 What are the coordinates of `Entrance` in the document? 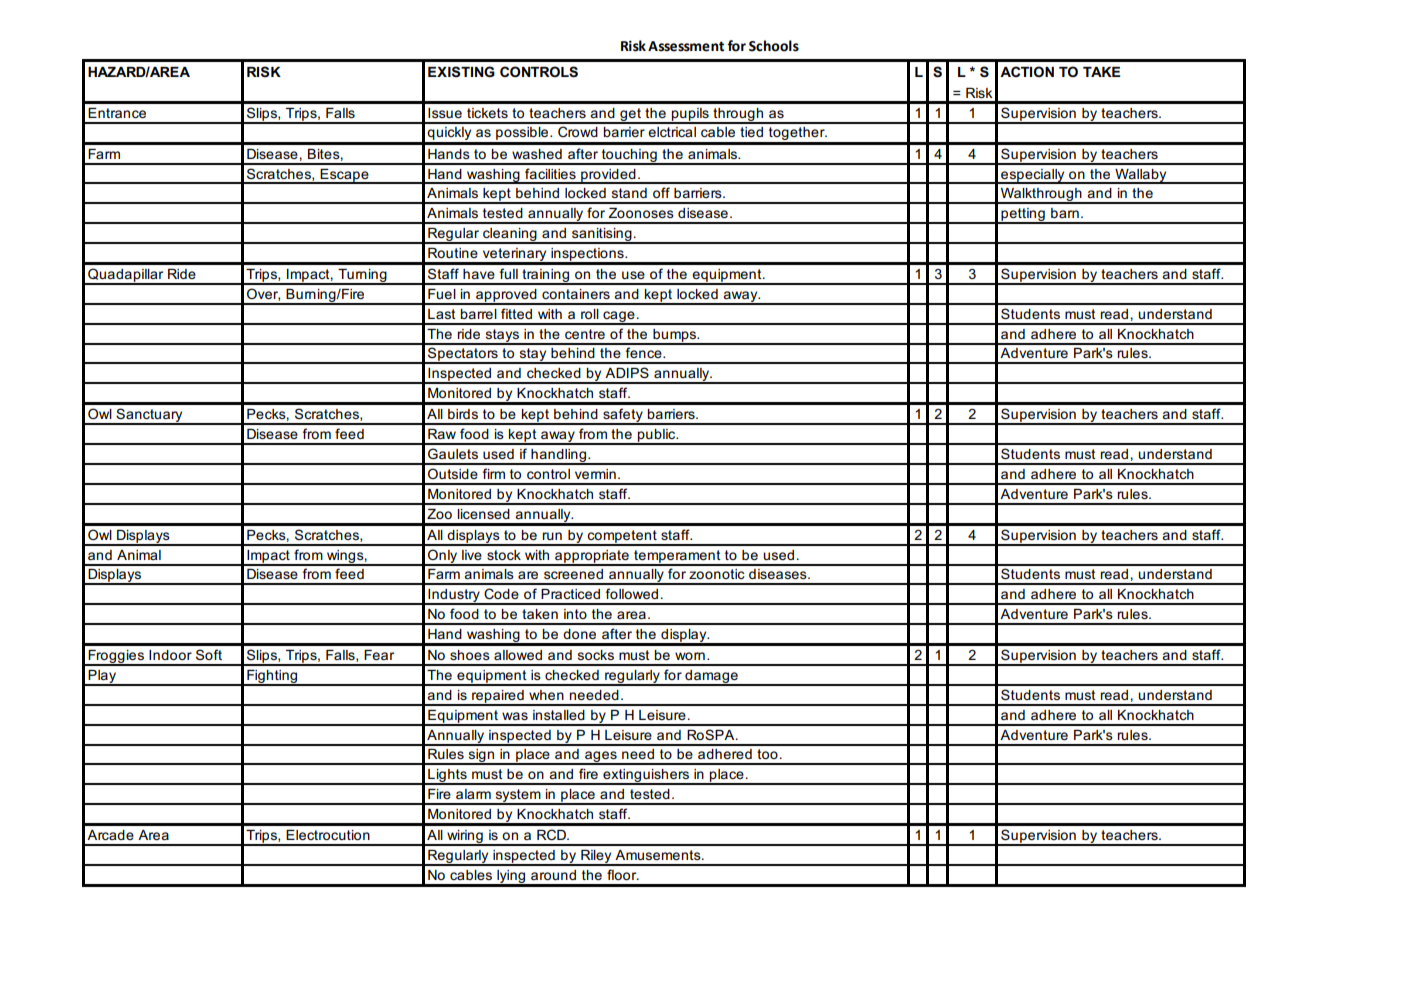 It's located at (117, 113).
